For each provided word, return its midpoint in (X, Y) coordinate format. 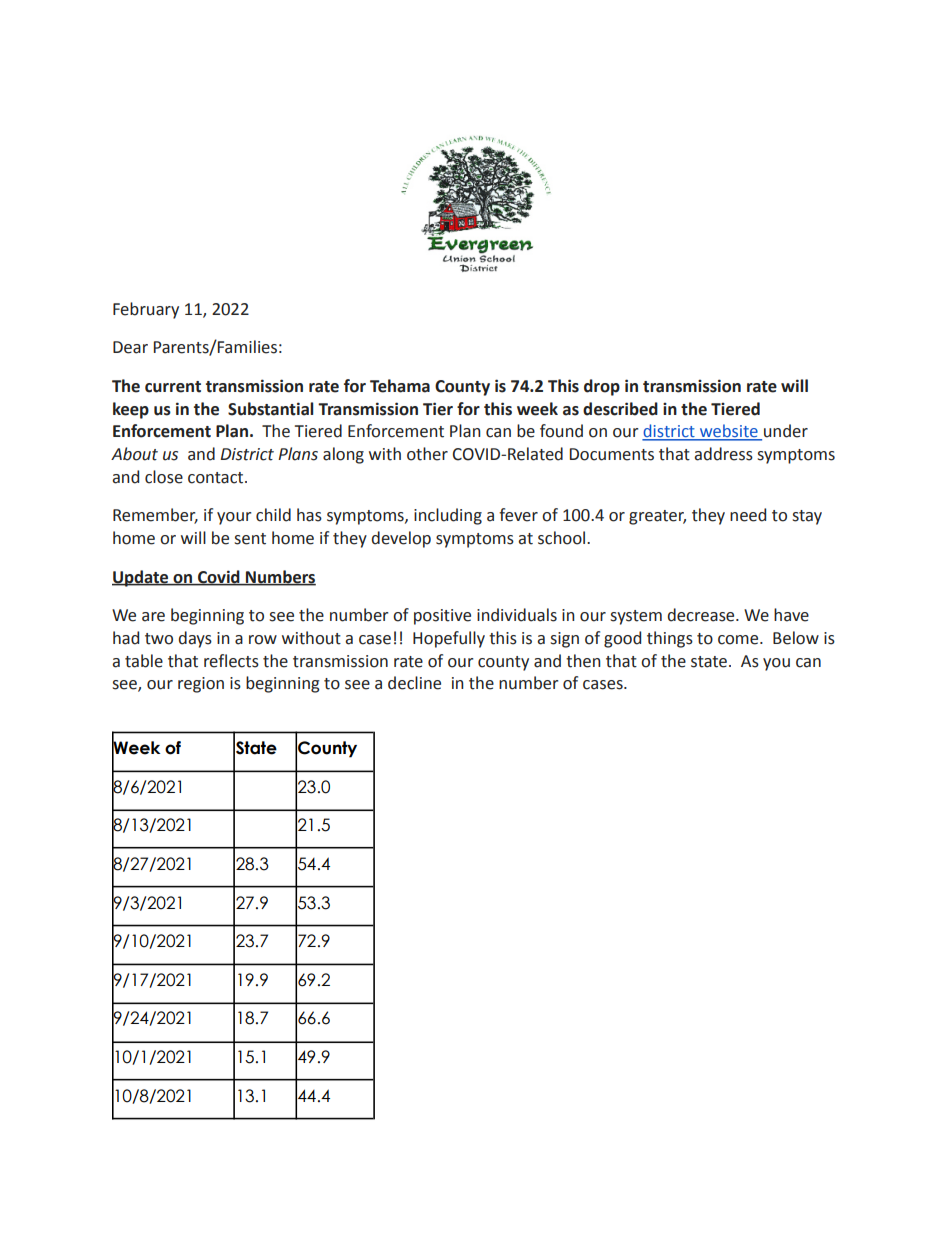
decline (414, 683)
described (620, 409)
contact (217, 478)
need (748, 515)
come (739, 640)
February (146, 310)
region (201, 685)
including (448, 516)
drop (602, 387)
